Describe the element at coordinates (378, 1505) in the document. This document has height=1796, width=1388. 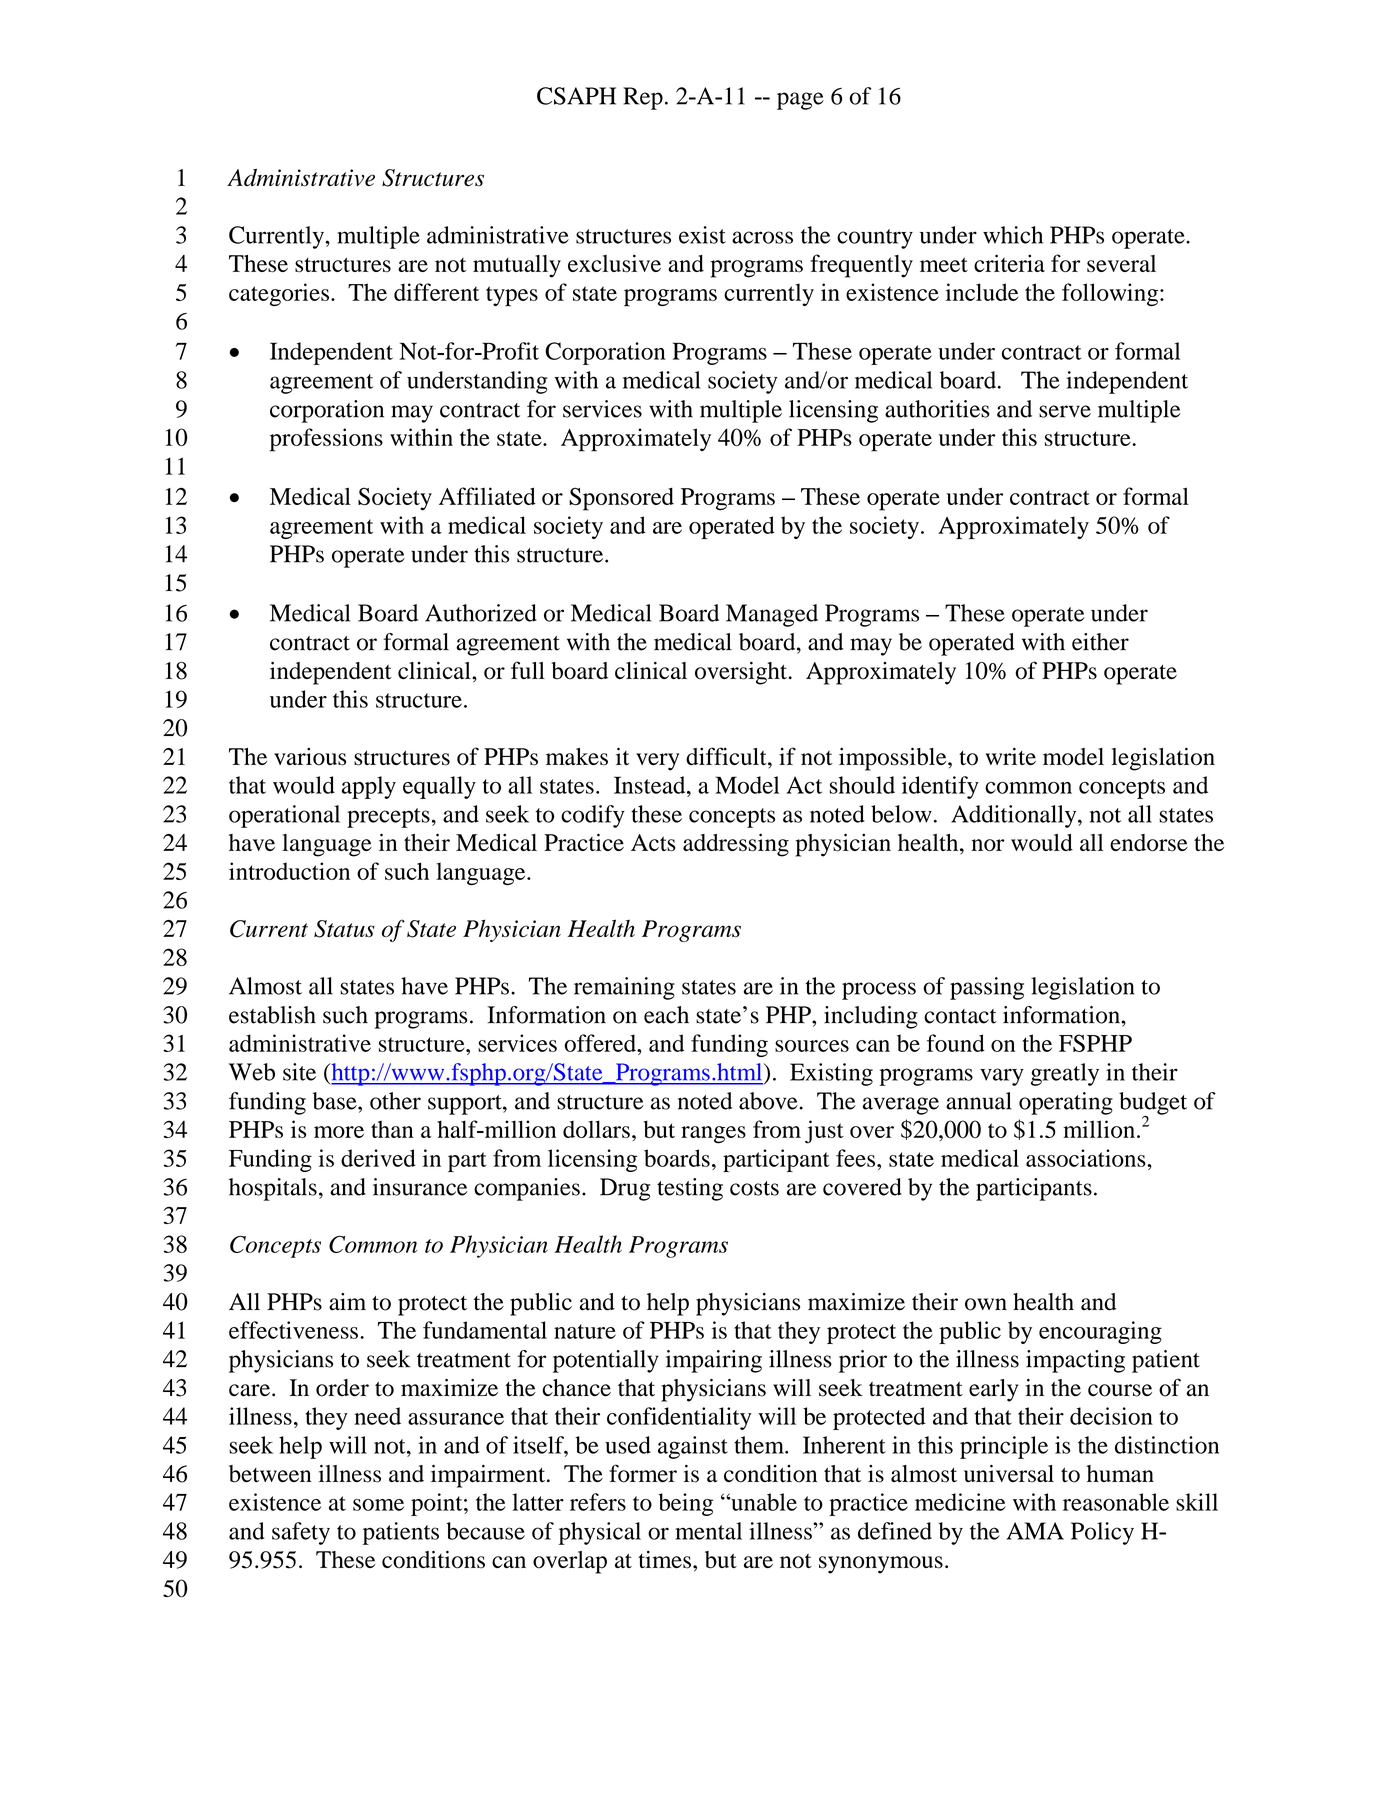
I see `some` at that location.
